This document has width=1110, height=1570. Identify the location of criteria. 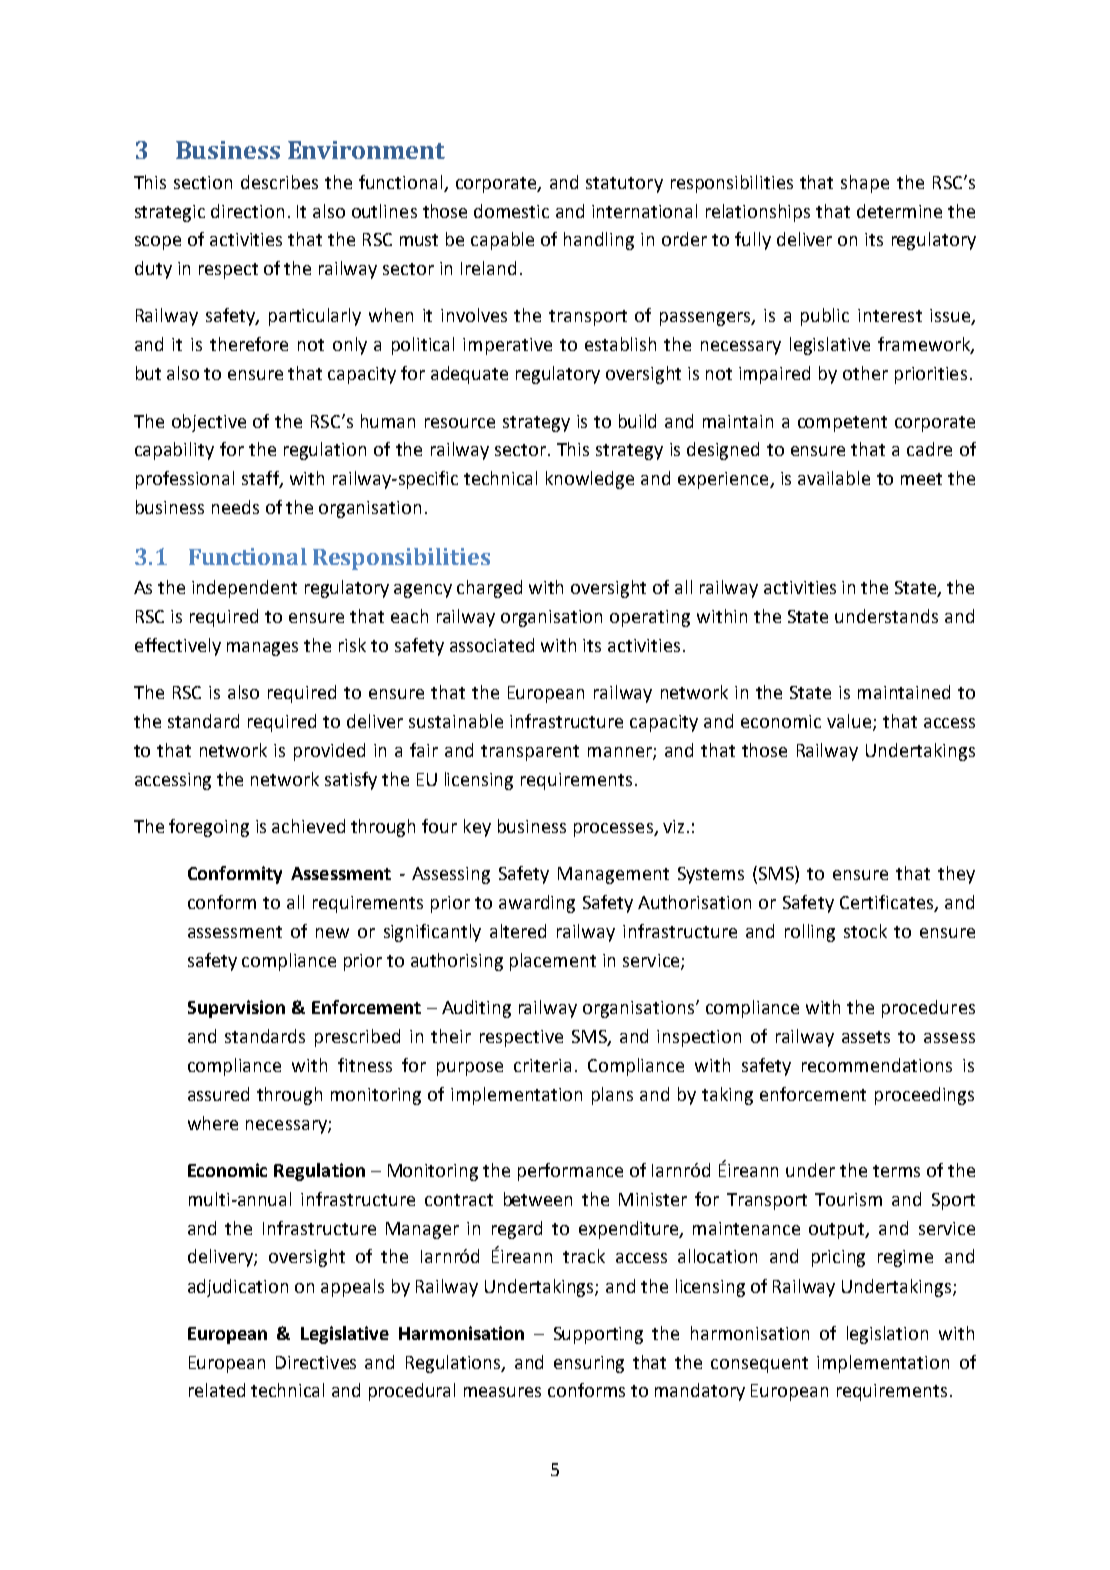
(542, 1065).
